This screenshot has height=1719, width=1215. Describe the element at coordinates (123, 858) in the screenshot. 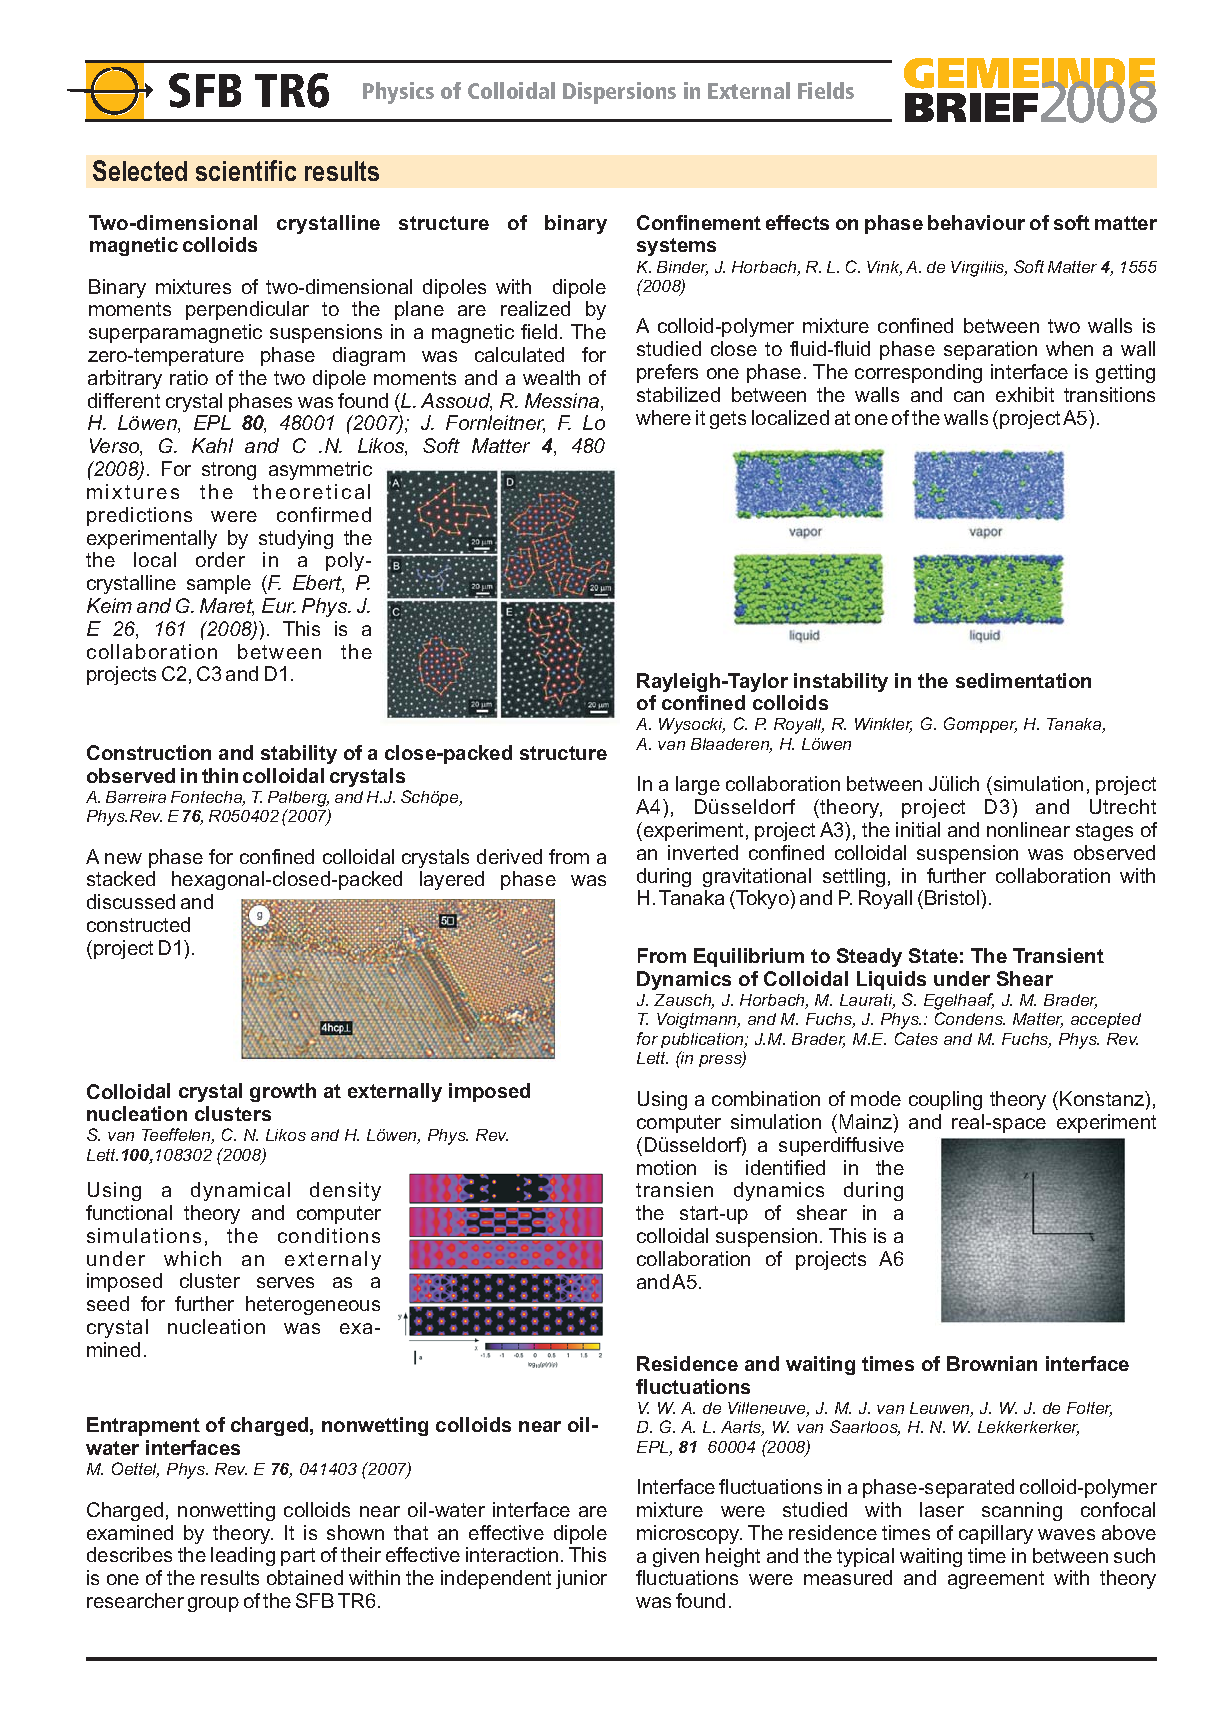

I see `new` at that location.
